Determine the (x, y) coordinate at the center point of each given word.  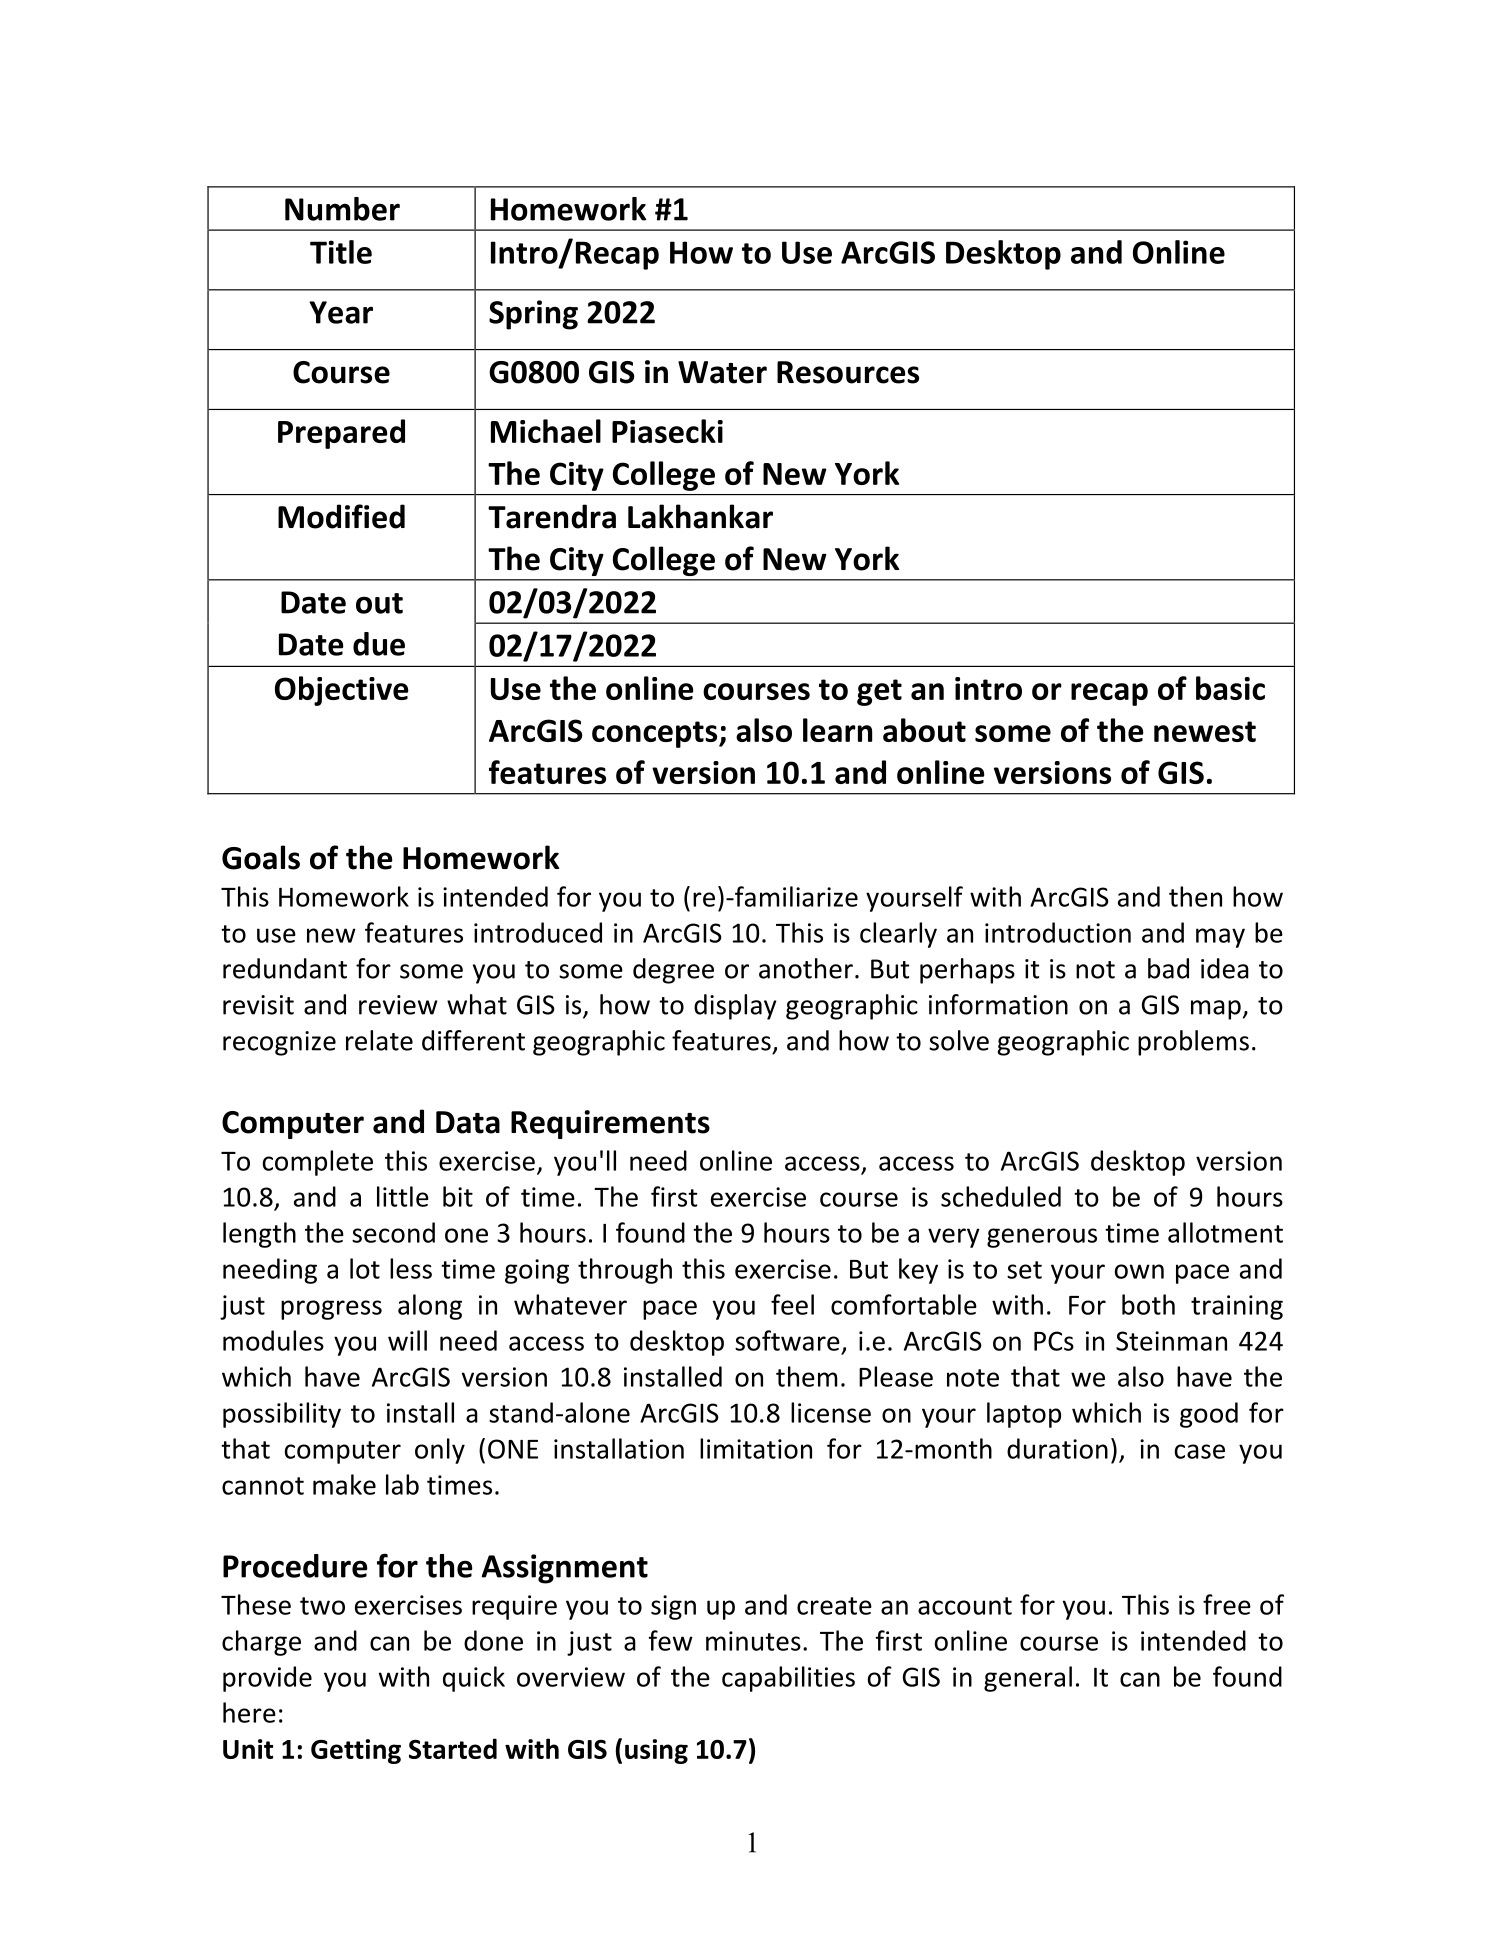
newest (1205, 731)
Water (722, 372)
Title (341, 252)
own (1139, 1271)
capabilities (788, 1679)
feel (792, 1304)
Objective (342, 691)
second (393, 1232)
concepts (656, 734)
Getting (356, 1751)
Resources (848, 372)
